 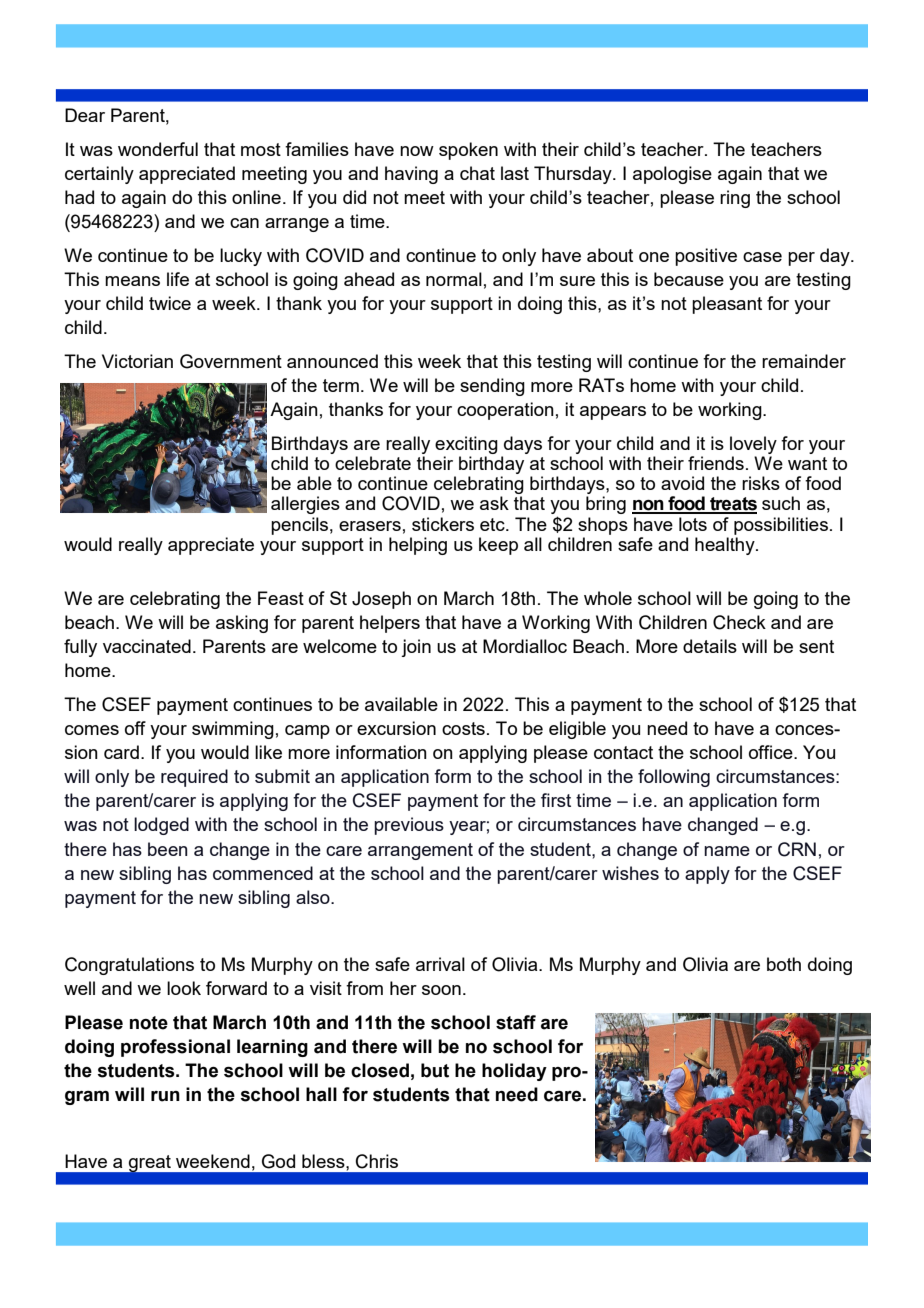 I want to click on exciting, so click(x=466, y=445).
